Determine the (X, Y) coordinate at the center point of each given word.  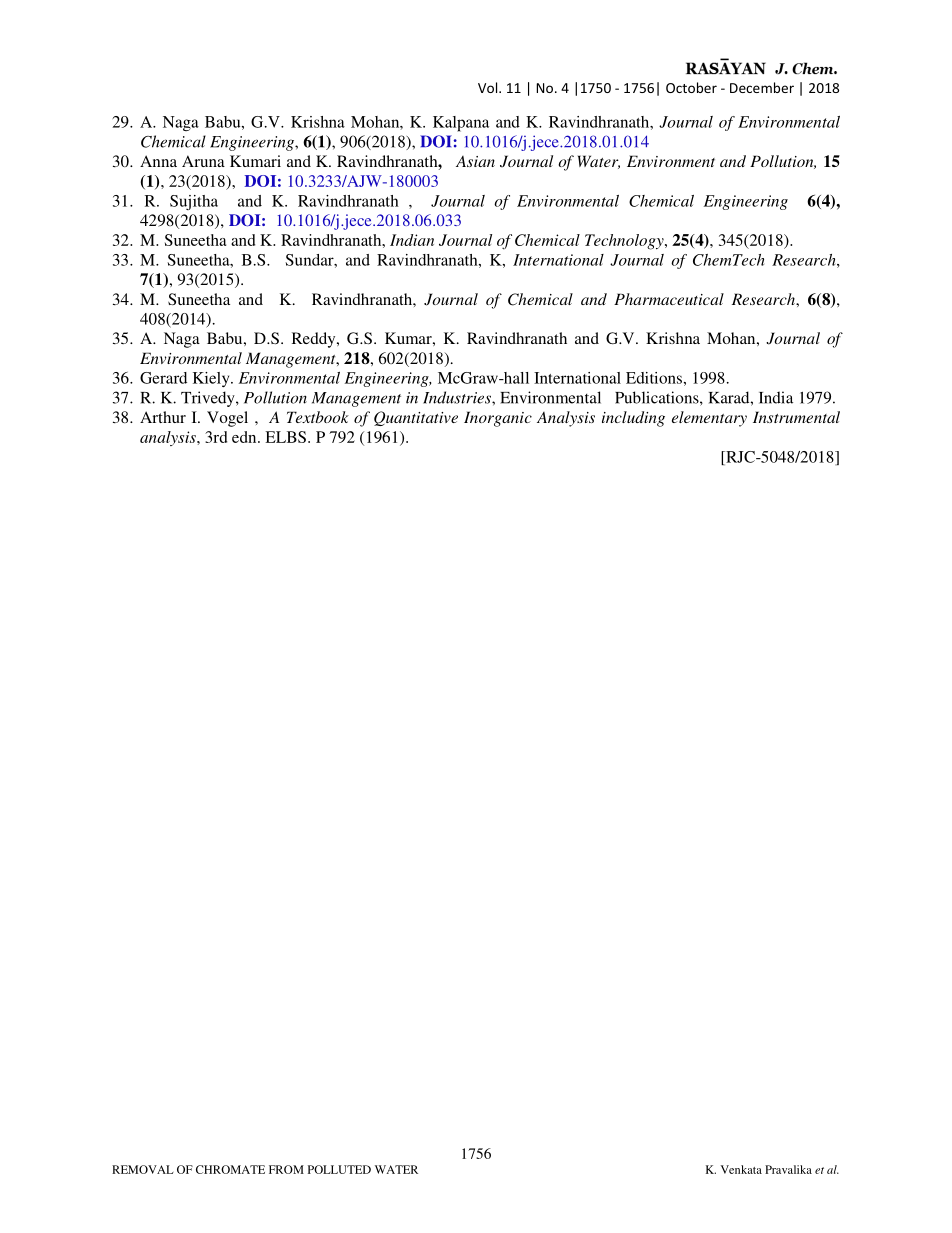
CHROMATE (230, 1169)
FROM (286, 1169)
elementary (709, 419)
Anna (158, 161)
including (633, 419)
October (691, 87)
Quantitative (416, 418)
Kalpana (461, 124)
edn (245, 437)
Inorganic (498, 419)
